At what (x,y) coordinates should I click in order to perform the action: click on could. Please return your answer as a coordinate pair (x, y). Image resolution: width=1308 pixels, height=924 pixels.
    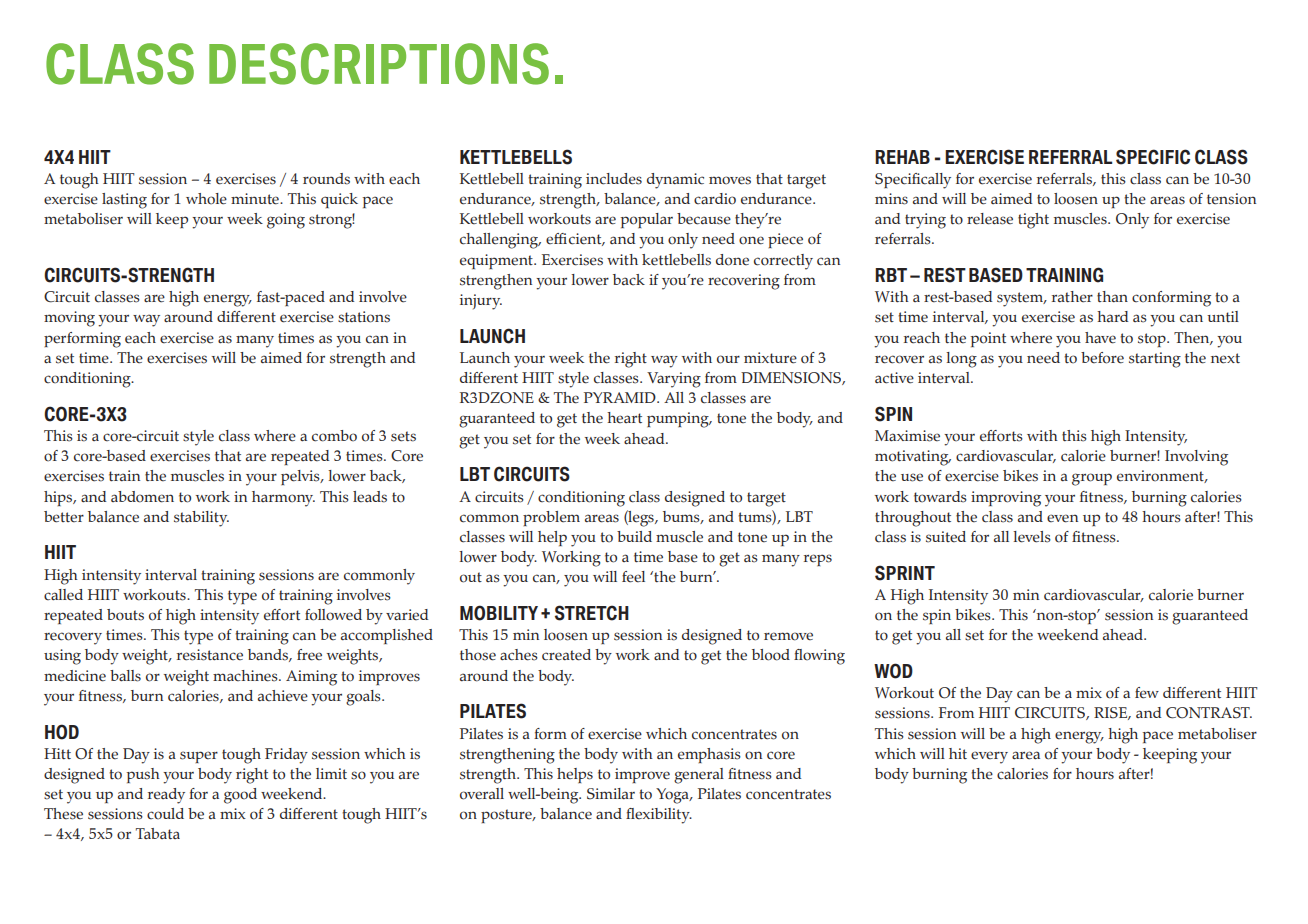
    Looking at the image, I should click on (165, 814).
